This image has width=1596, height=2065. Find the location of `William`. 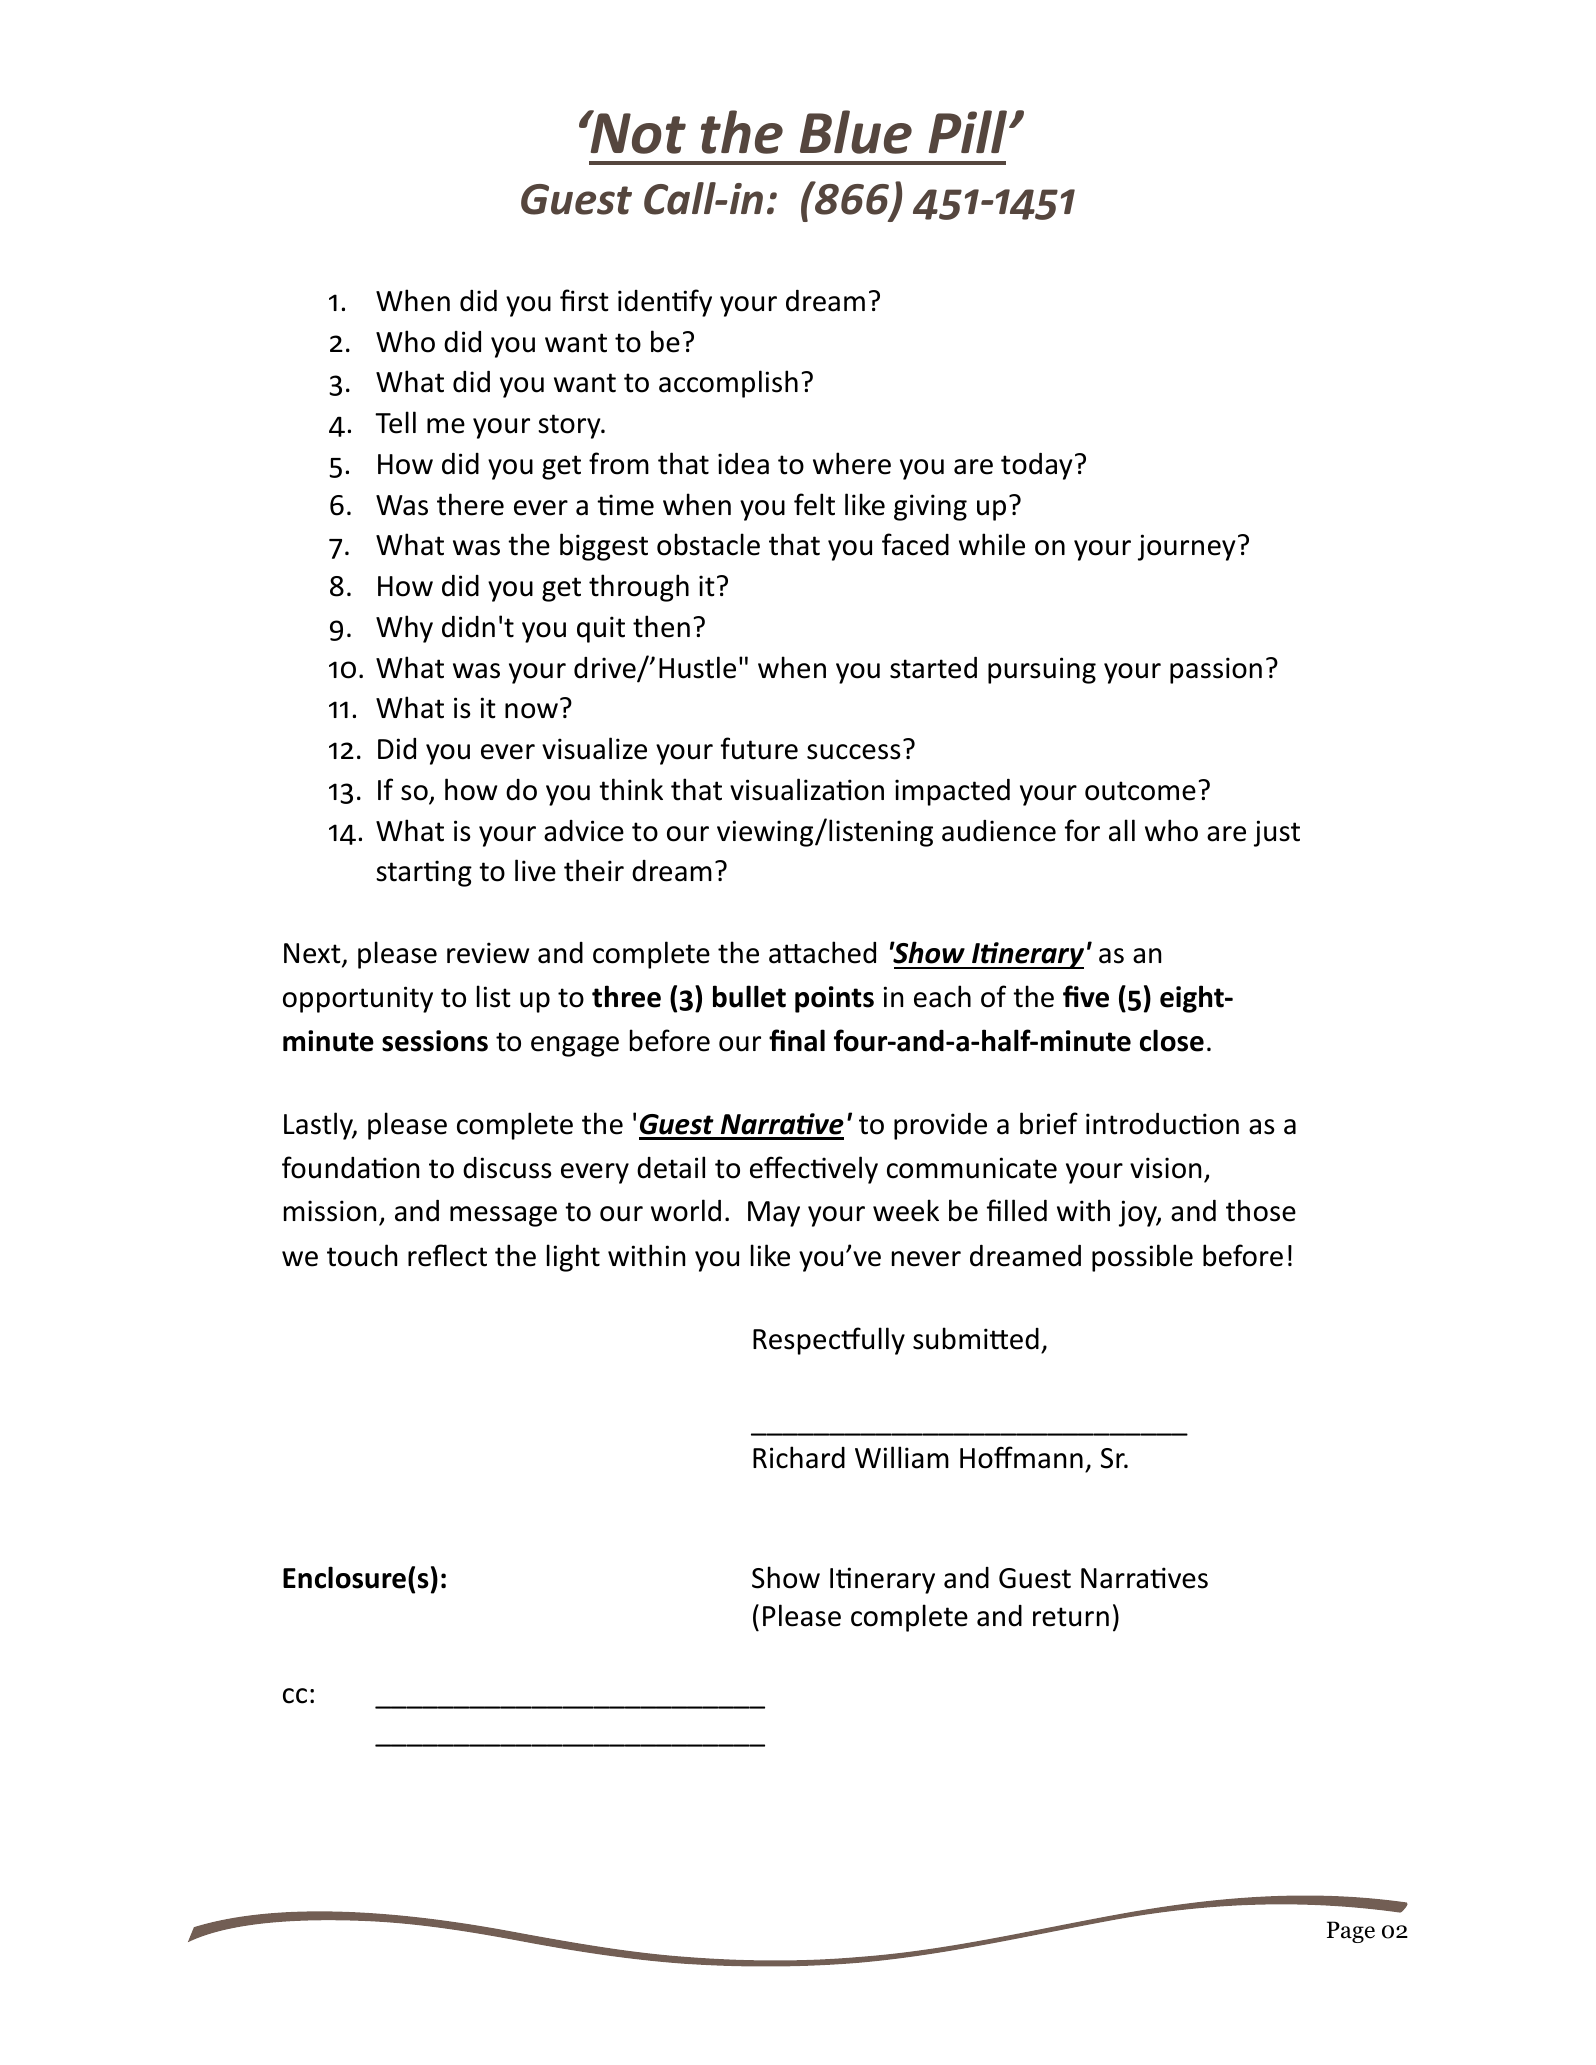

William is located at coordinates (902, 1457).
